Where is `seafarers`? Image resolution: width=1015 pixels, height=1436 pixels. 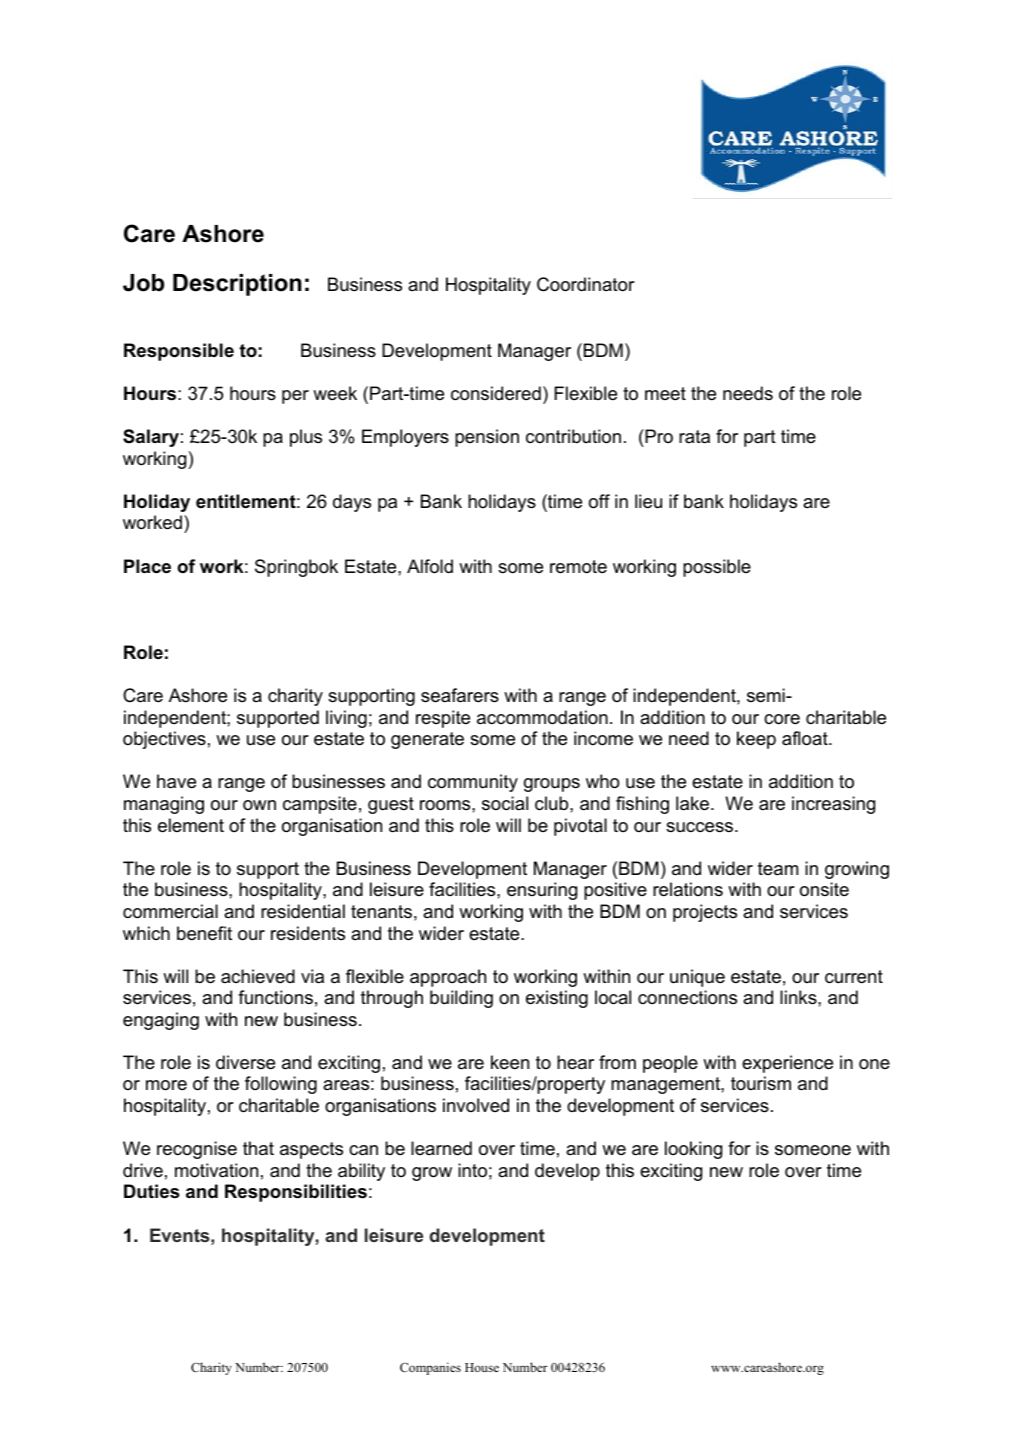
seafarers is located at coordinates (460, 695).
